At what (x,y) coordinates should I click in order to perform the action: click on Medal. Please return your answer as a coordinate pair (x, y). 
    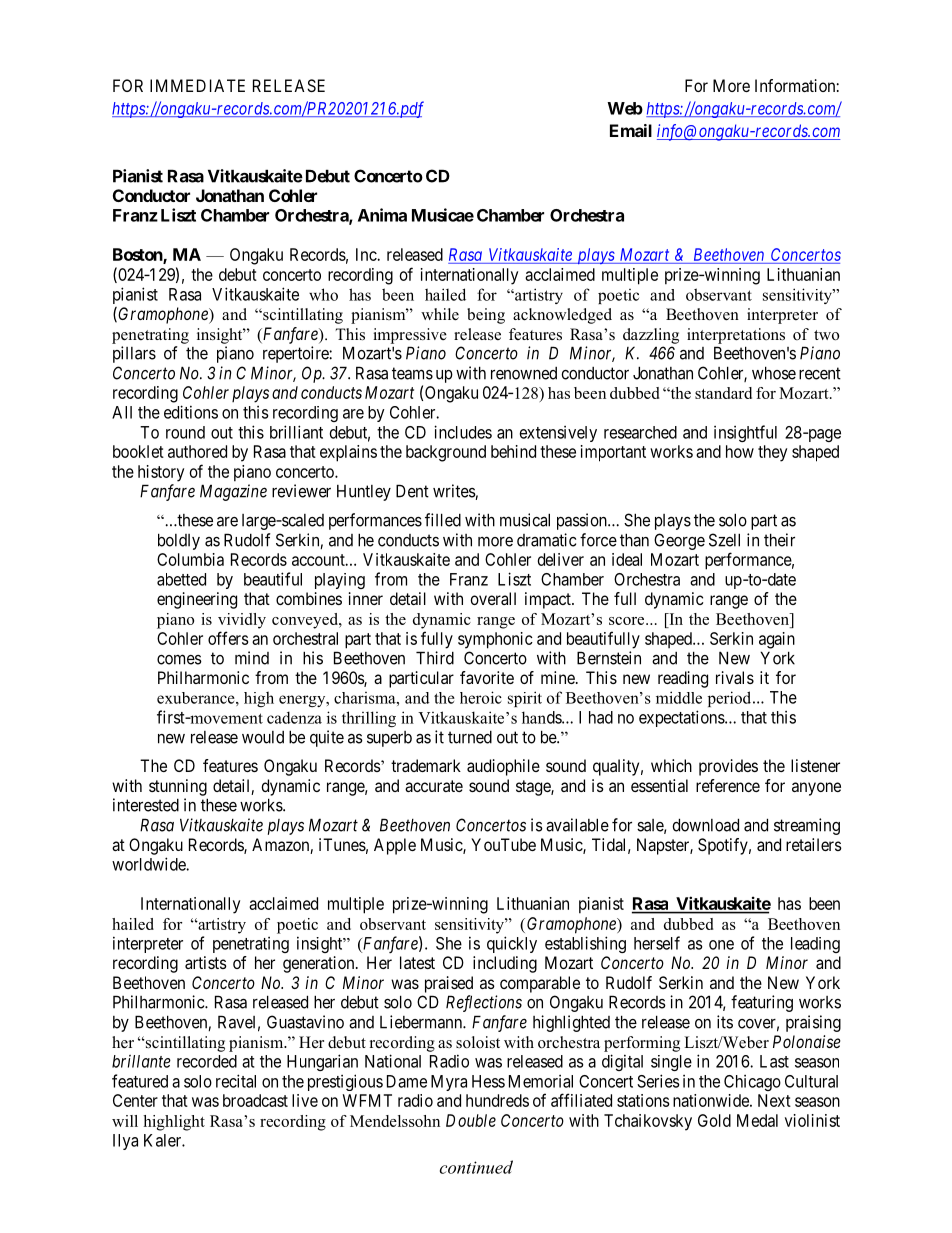
    Looking at the image, I should click on (757, 1120).
